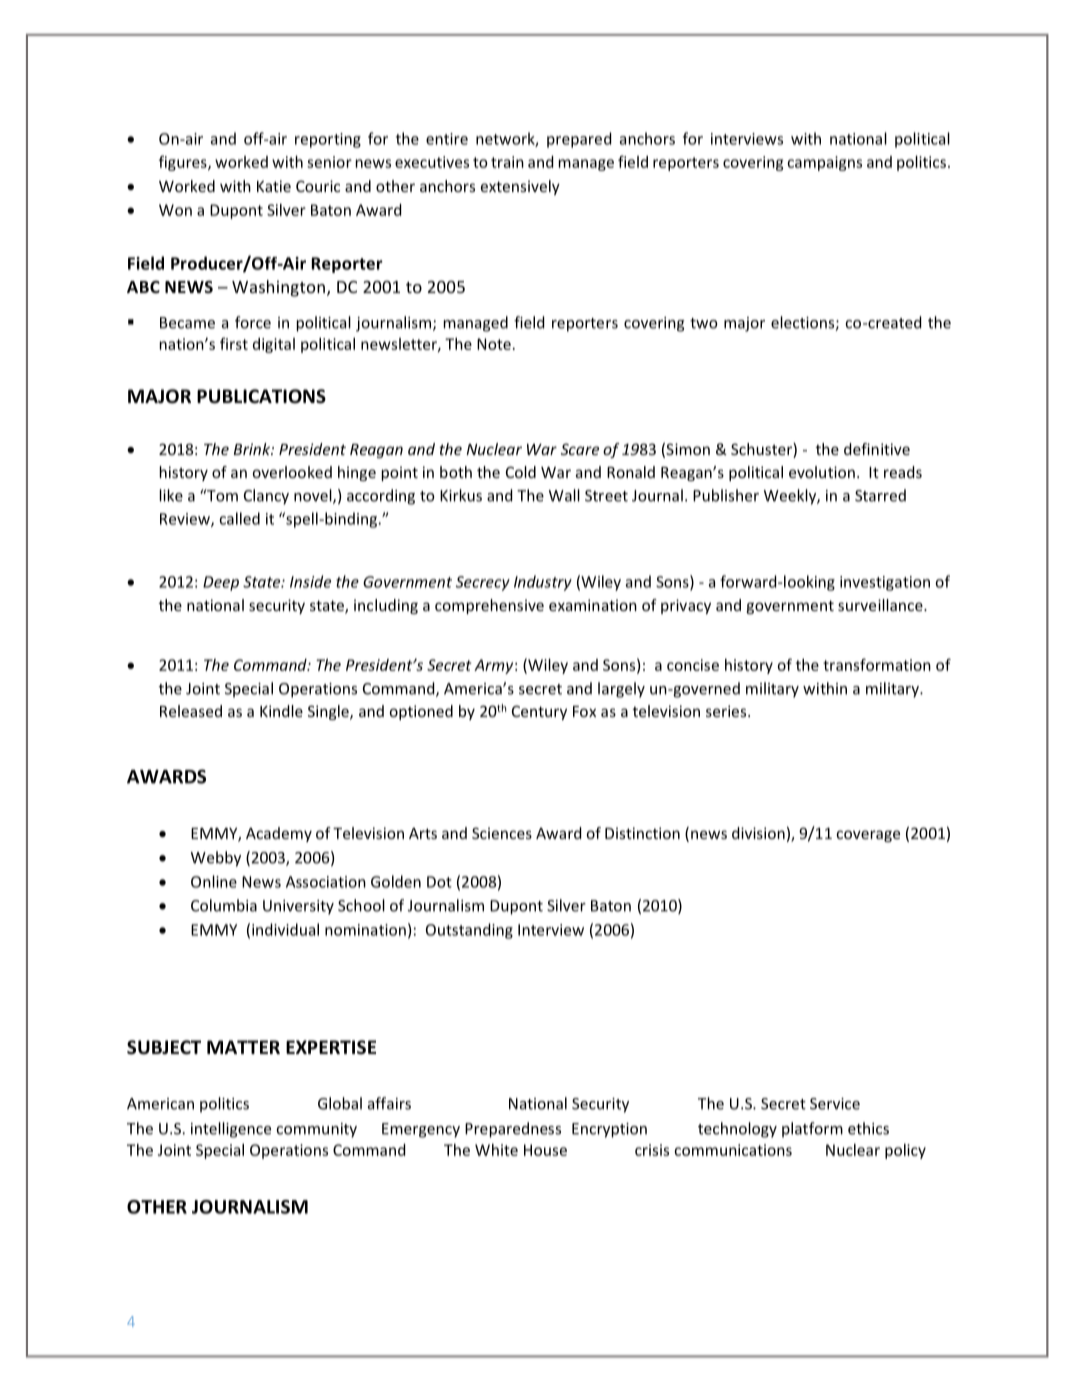  I want to click on train, so click(507, 162).
